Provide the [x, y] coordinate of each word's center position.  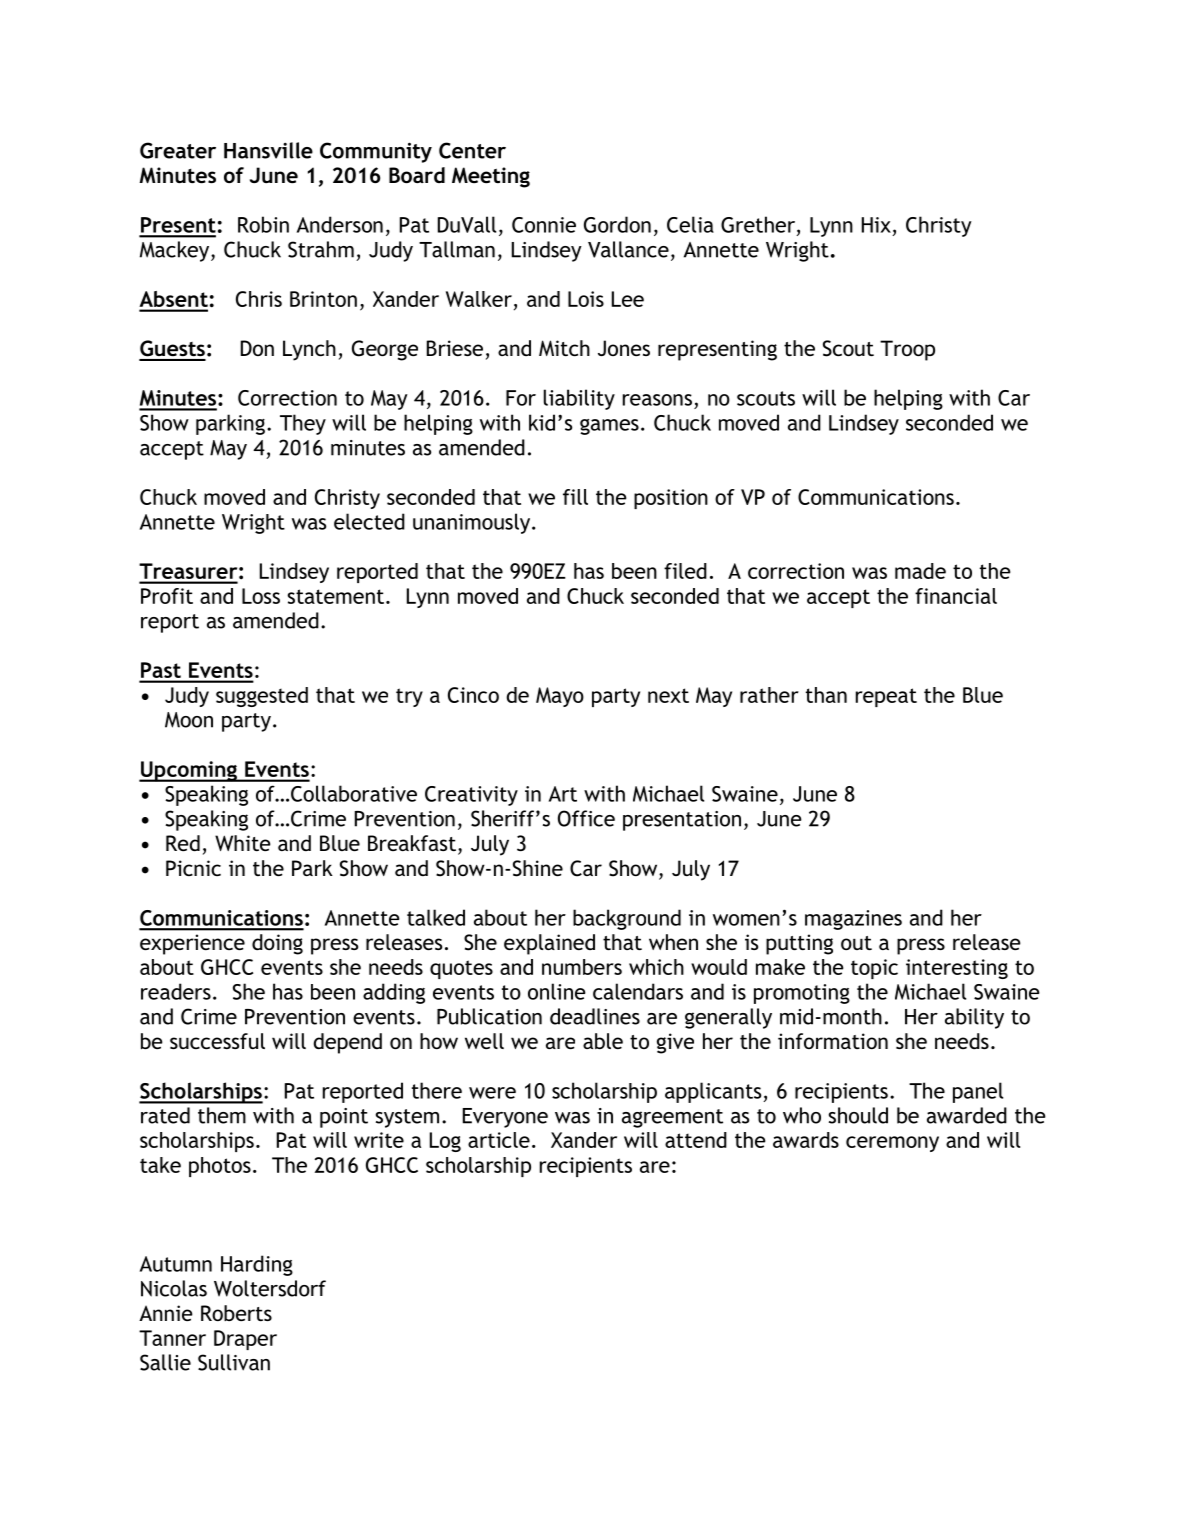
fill [575, 497]
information [833, 1041]
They [303, 424]
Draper [245, 1340]
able [603, 1041]
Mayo [560, 697]
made [920, 571]
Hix [876, 225]
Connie [544, 225]
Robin [263, 224]
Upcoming [189, 771]
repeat [886, 697]
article [499, 1140]
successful [217, 1041]
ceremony [892, 1144]
